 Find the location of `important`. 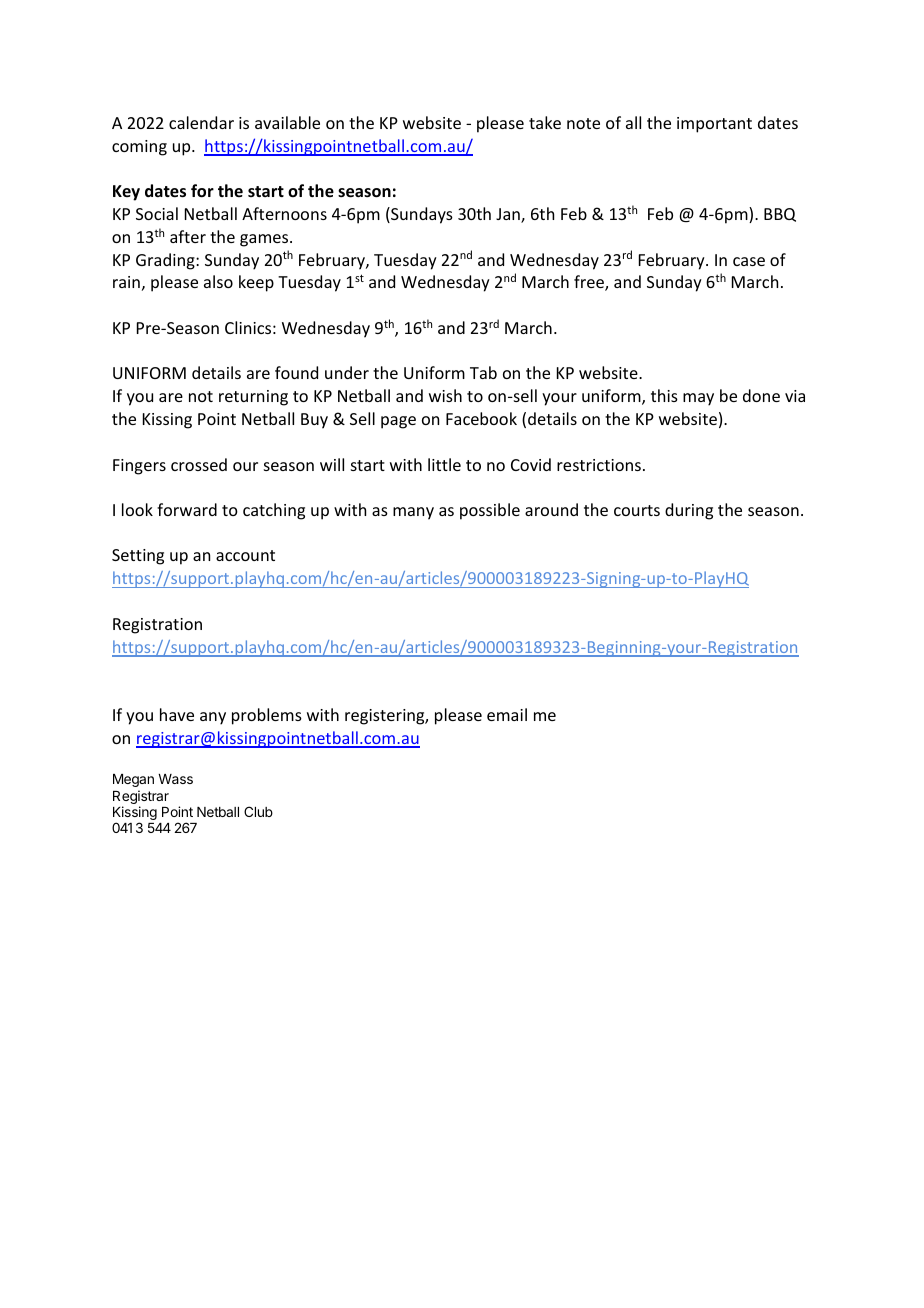

important is located at coordinates (714, 125).
